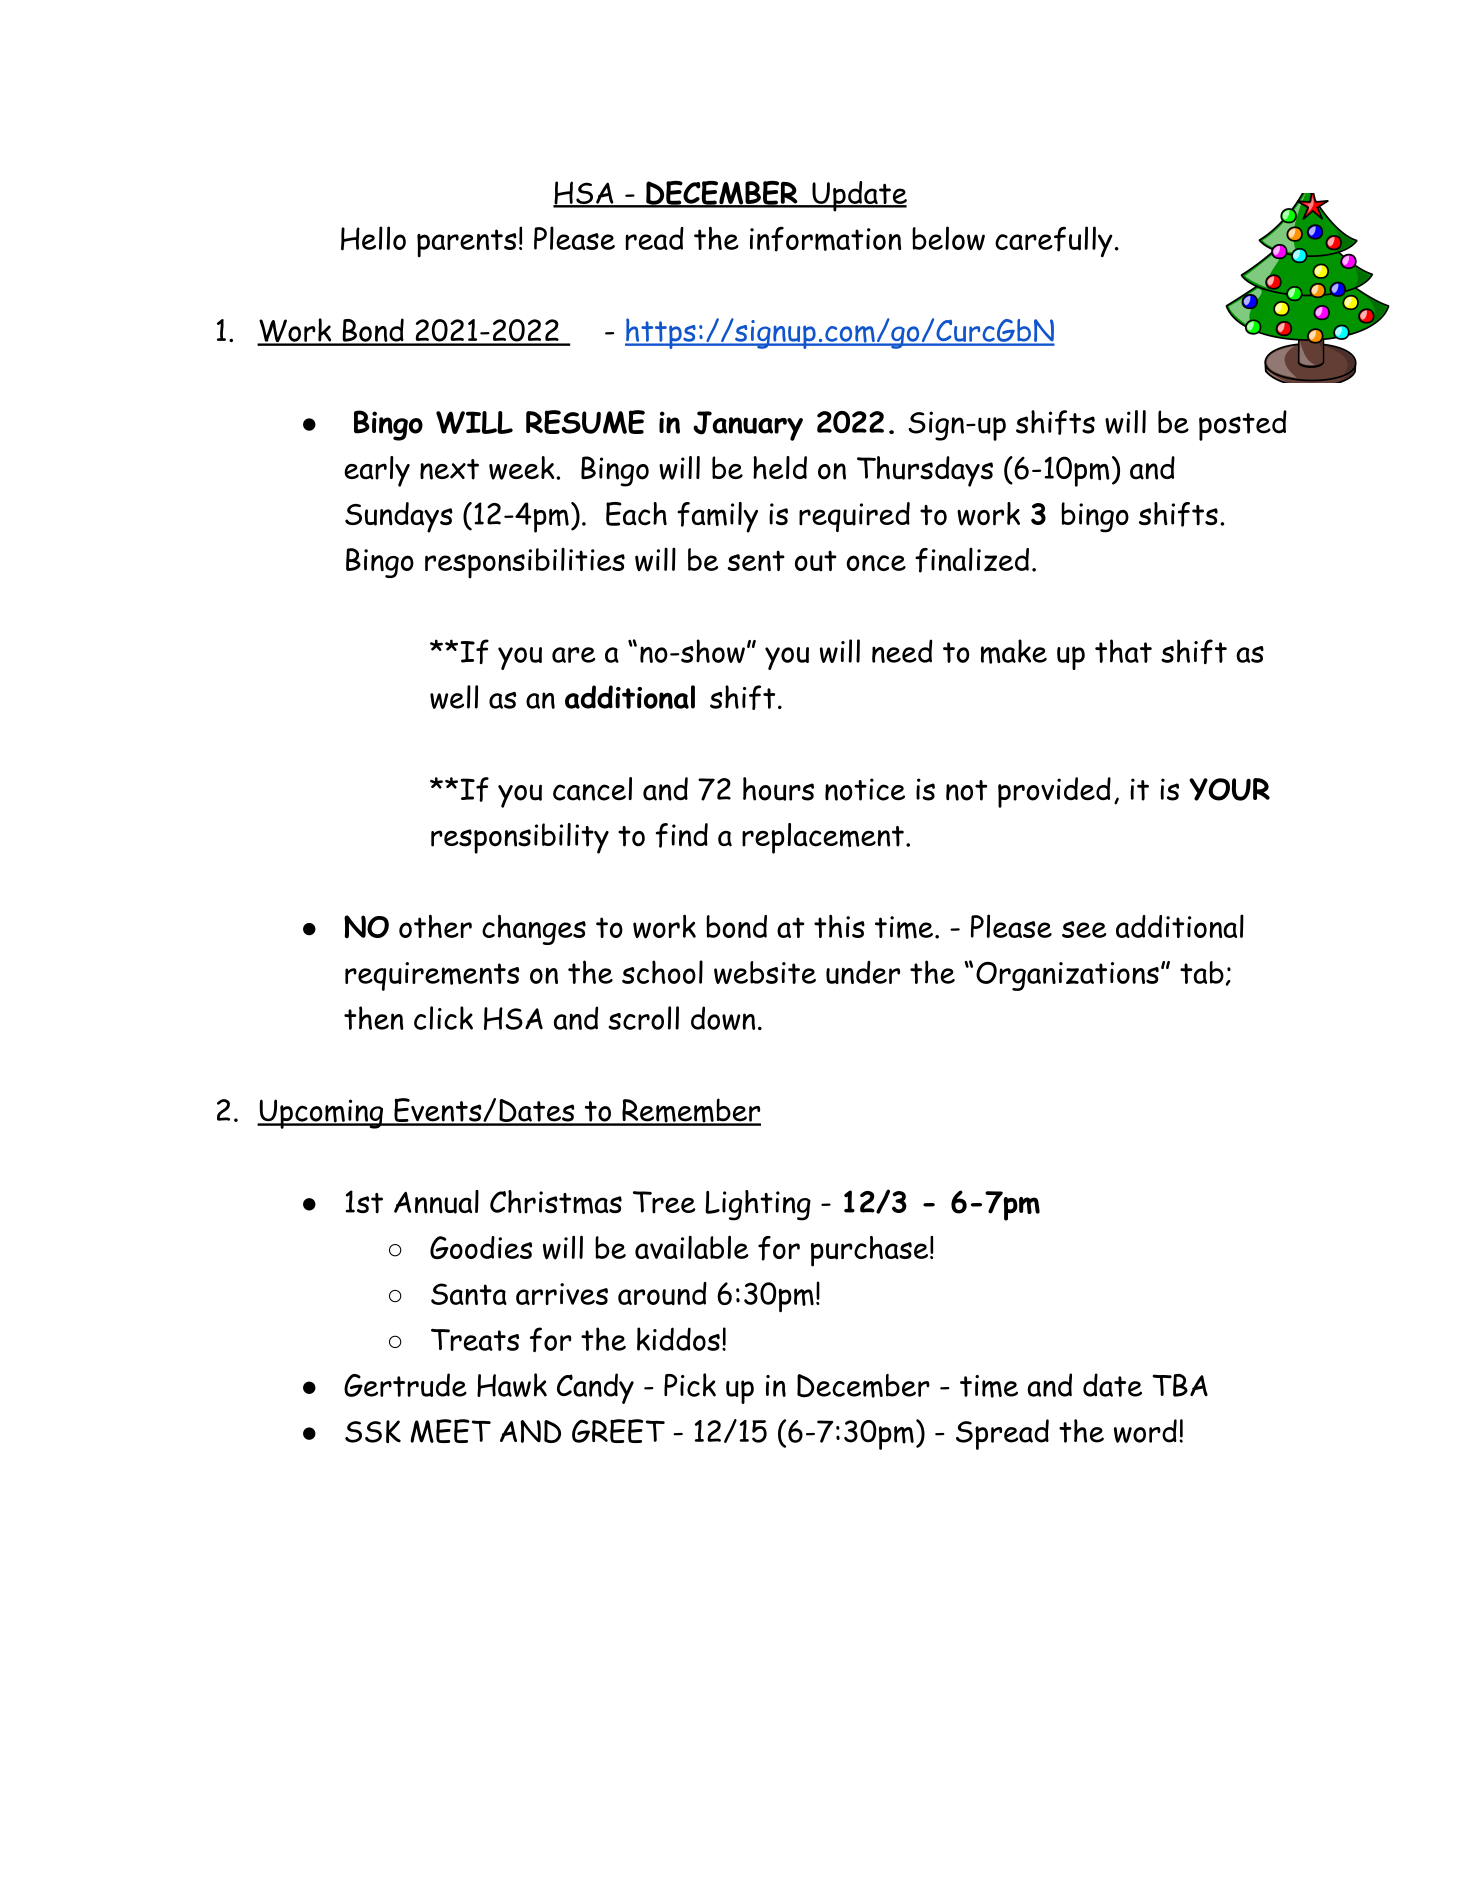 The height and width of the image is (1889, 1460). What do you see at coordinates (520, 838) in the image?
I see `responsibility` at bounding box center [520, 838].
